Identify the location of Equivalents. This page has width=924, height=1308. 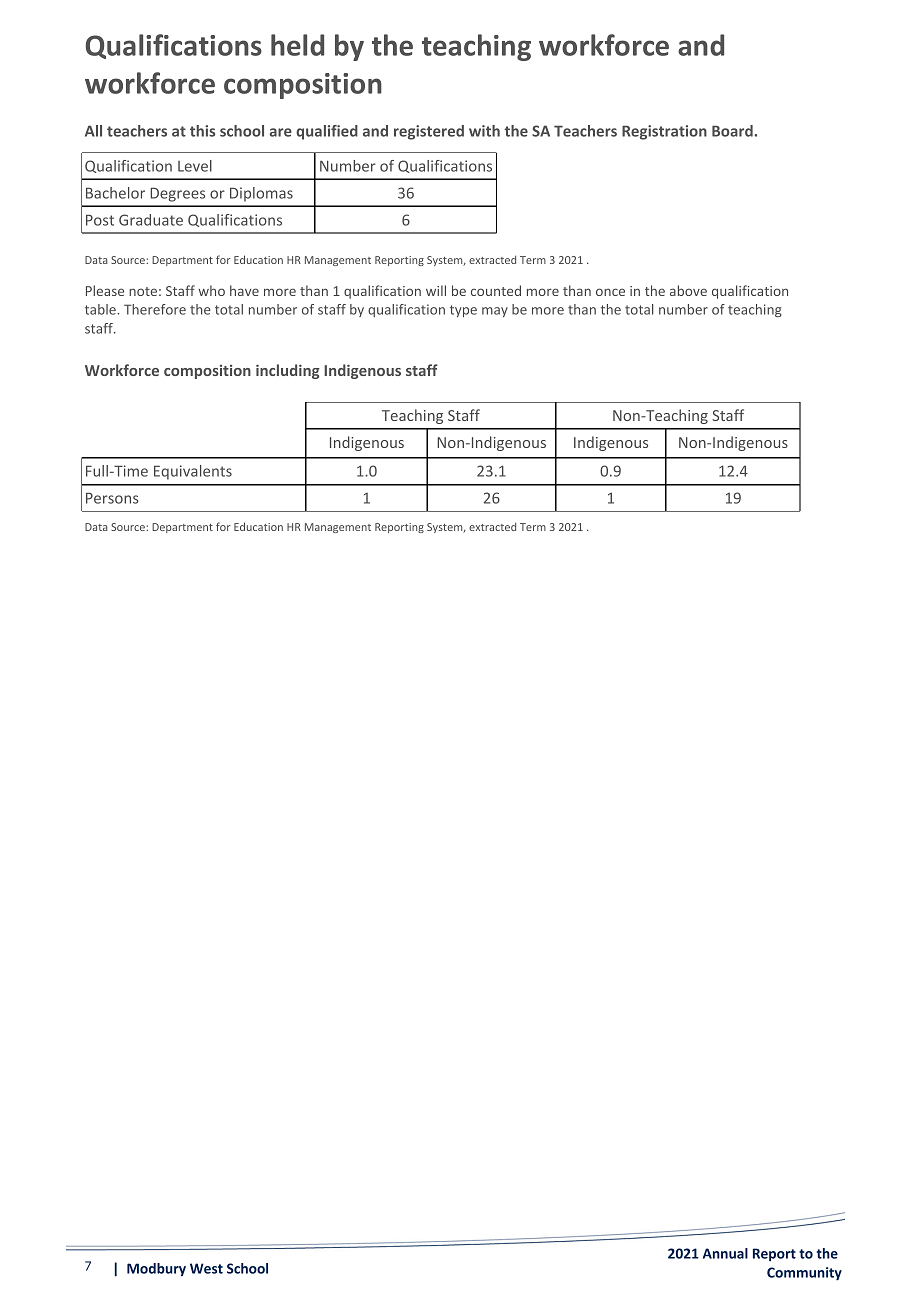
(193, 472).
